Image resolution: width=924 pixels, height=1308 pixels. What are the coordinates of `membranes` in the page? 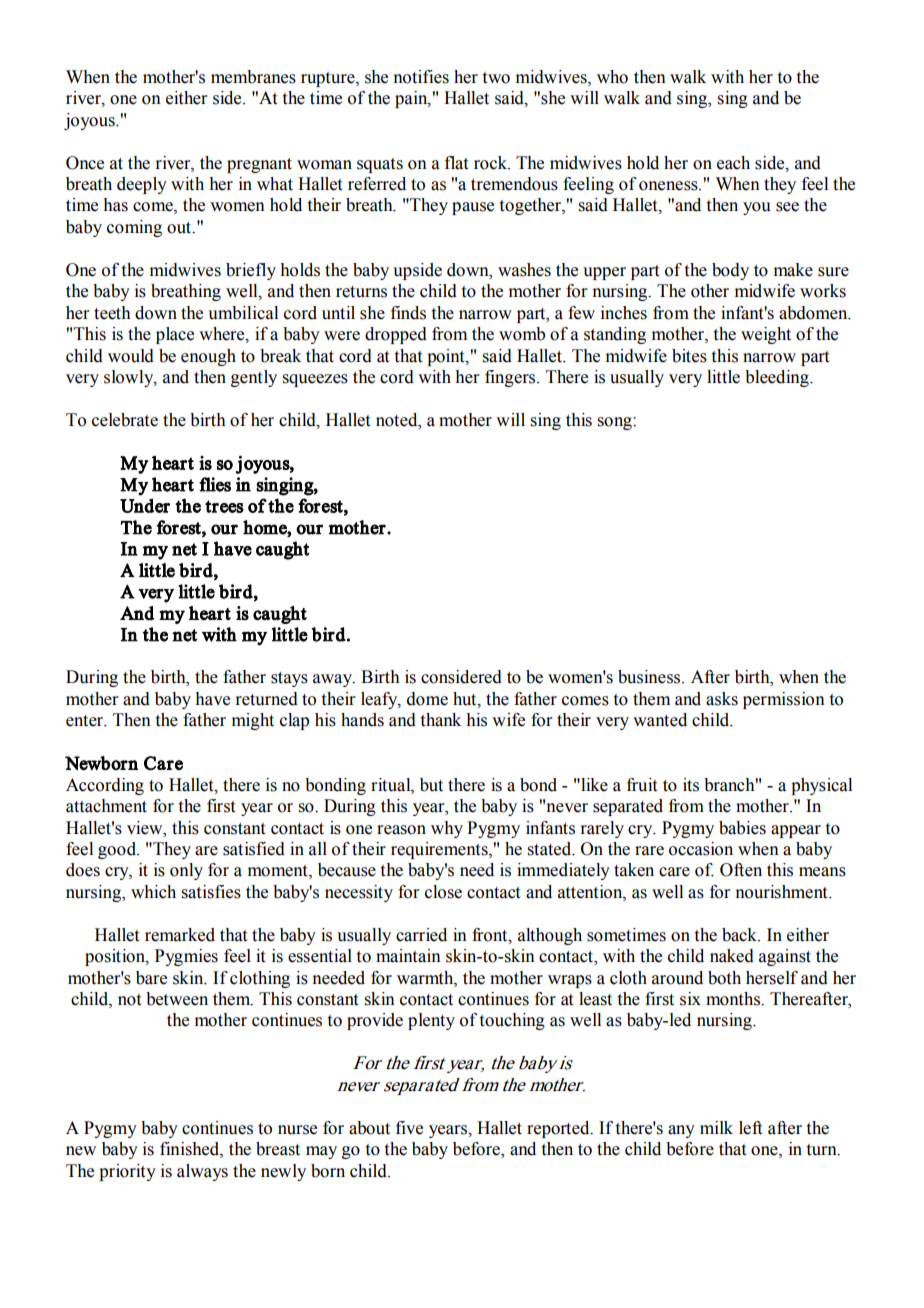 It's located at (253, 77).
